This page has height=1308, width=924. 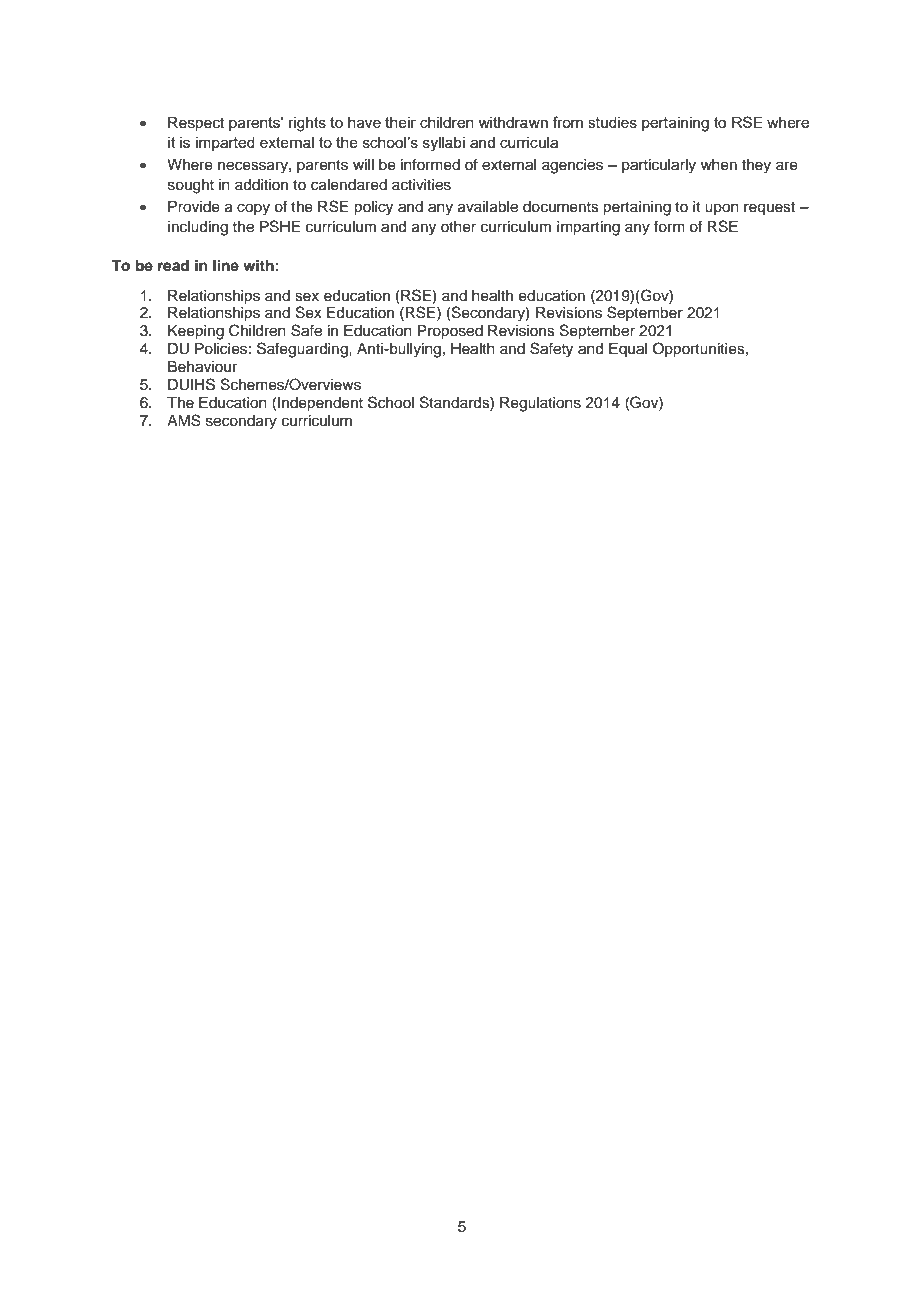 I want to click on syllabi, so click(x=444, y=144).
